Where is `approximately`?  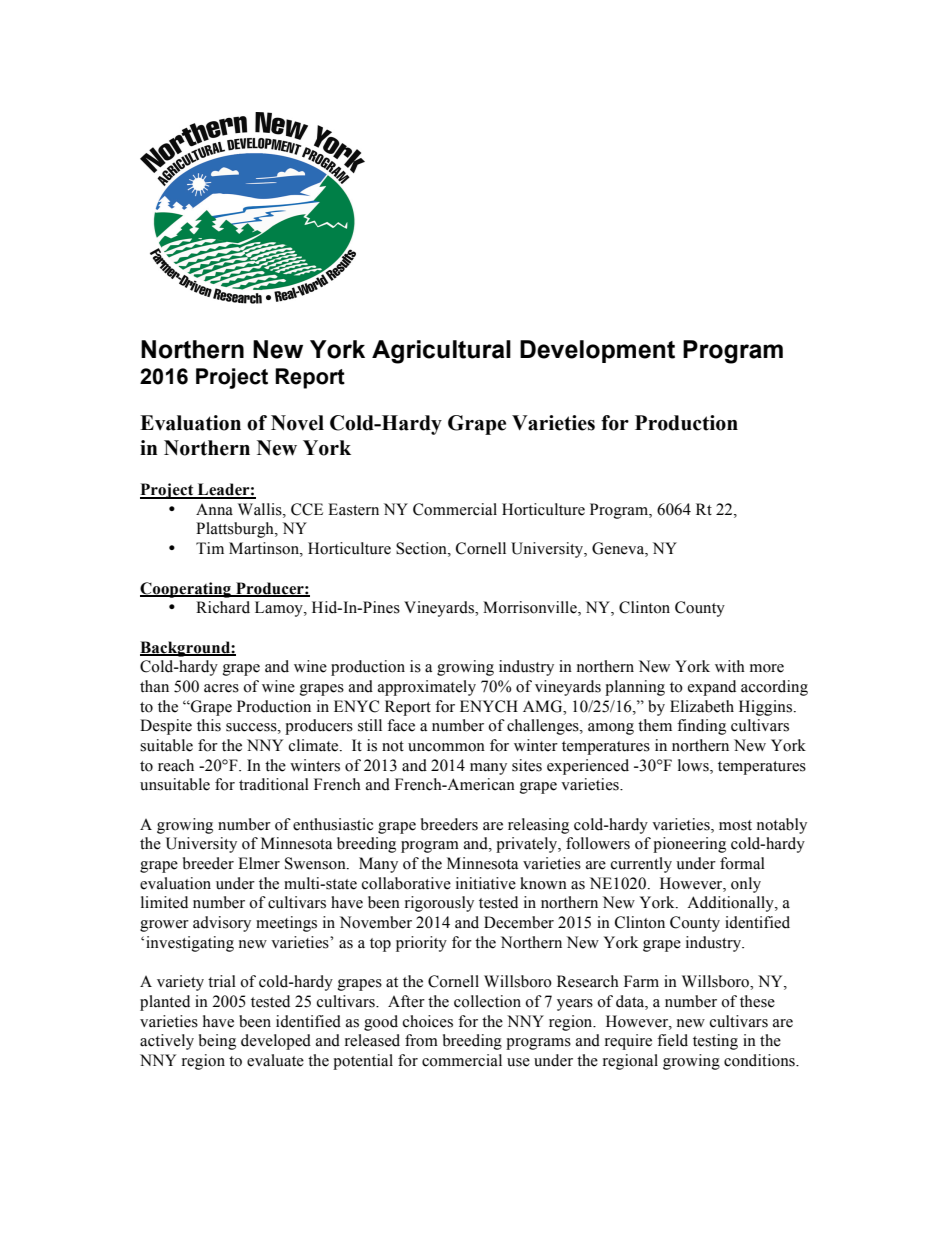
approximately is located at coordinates (427, 688).
